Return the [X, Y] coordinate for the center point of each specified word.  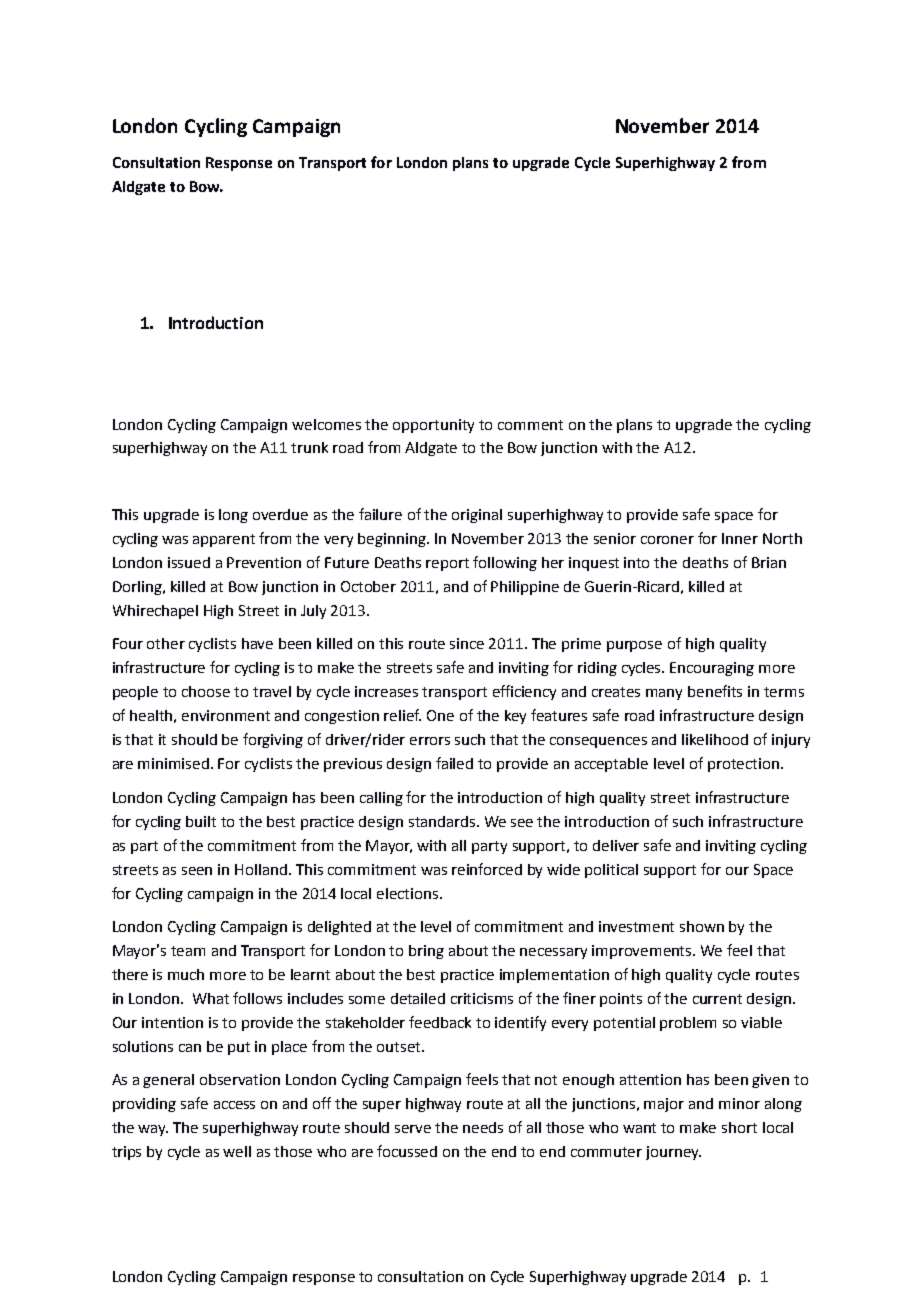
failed [454, 763]
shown [702, 926]
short [739, 1127]
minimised [173, 763]
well [237, 1151]
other [166, 643]
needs [483, 1127]
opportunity [433, 426]
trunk [309, 447]
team [188, 951]
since [467, 643]
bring [426, 952]
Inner [740, 538]
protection [743, 765]
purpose [634, 646]
